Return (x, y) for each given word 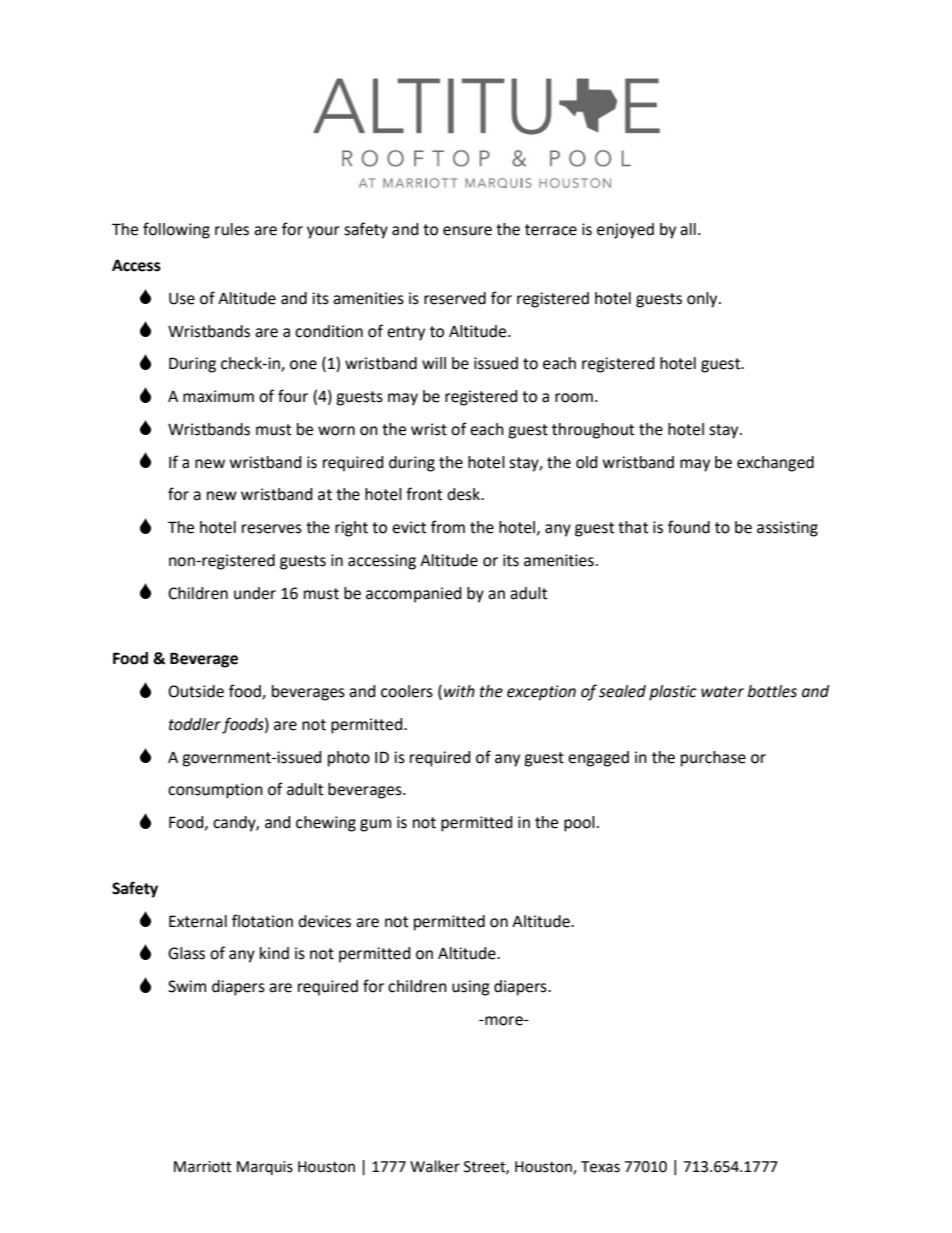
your (323, 232)
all (688, 229)
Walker (435, 1166)
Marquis (265, 1168)
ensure (467, 231)
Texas (600, 1167)
